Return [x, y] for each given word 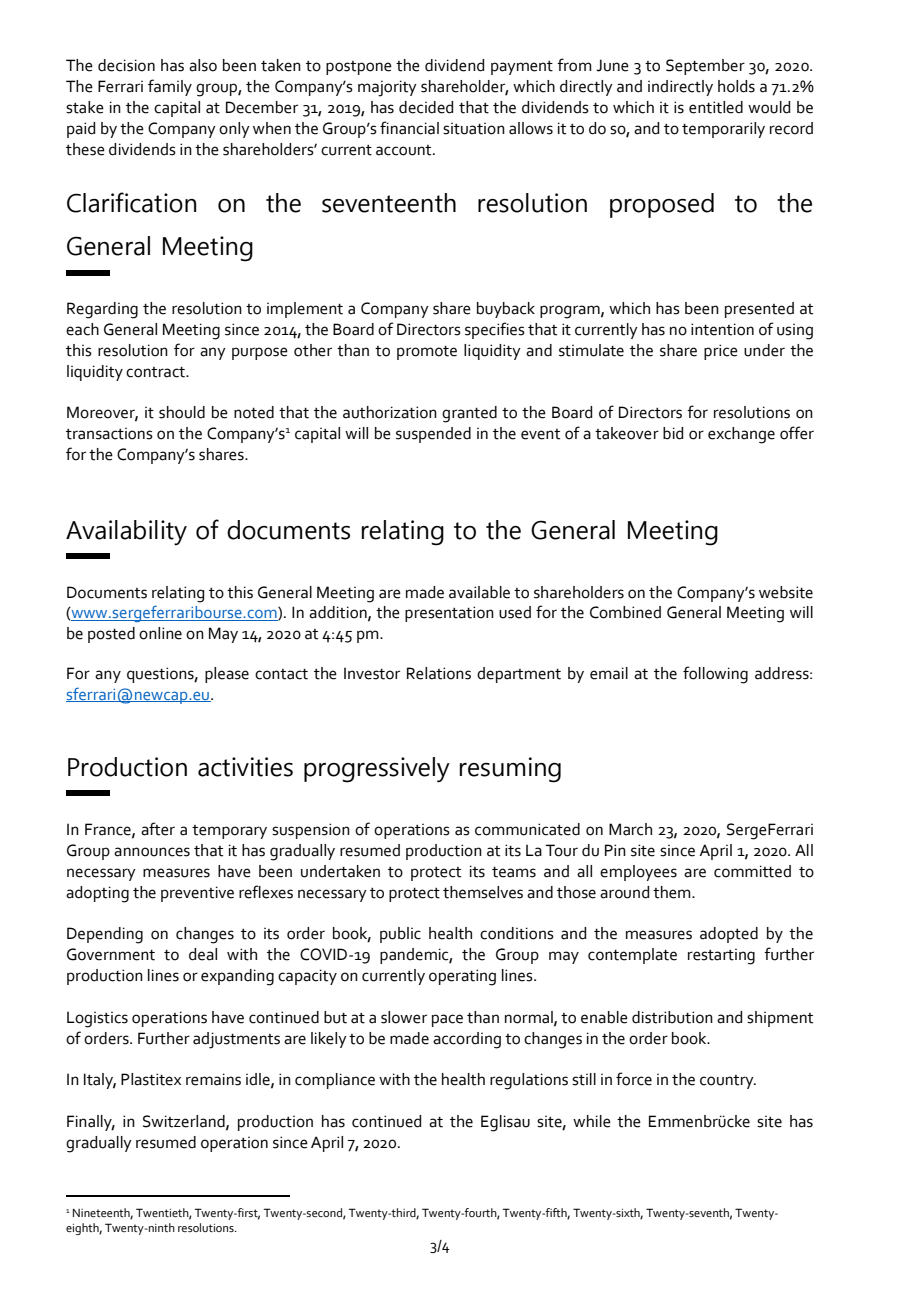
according [467, 1040]
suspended [433, 435]
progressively [377, 770]
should [182, 412]
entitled [716, 107]
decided [426, 107]
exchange [741, 435]
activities [245, 767]
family [170, 87]
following [715, 675]
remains [213, 1079]
